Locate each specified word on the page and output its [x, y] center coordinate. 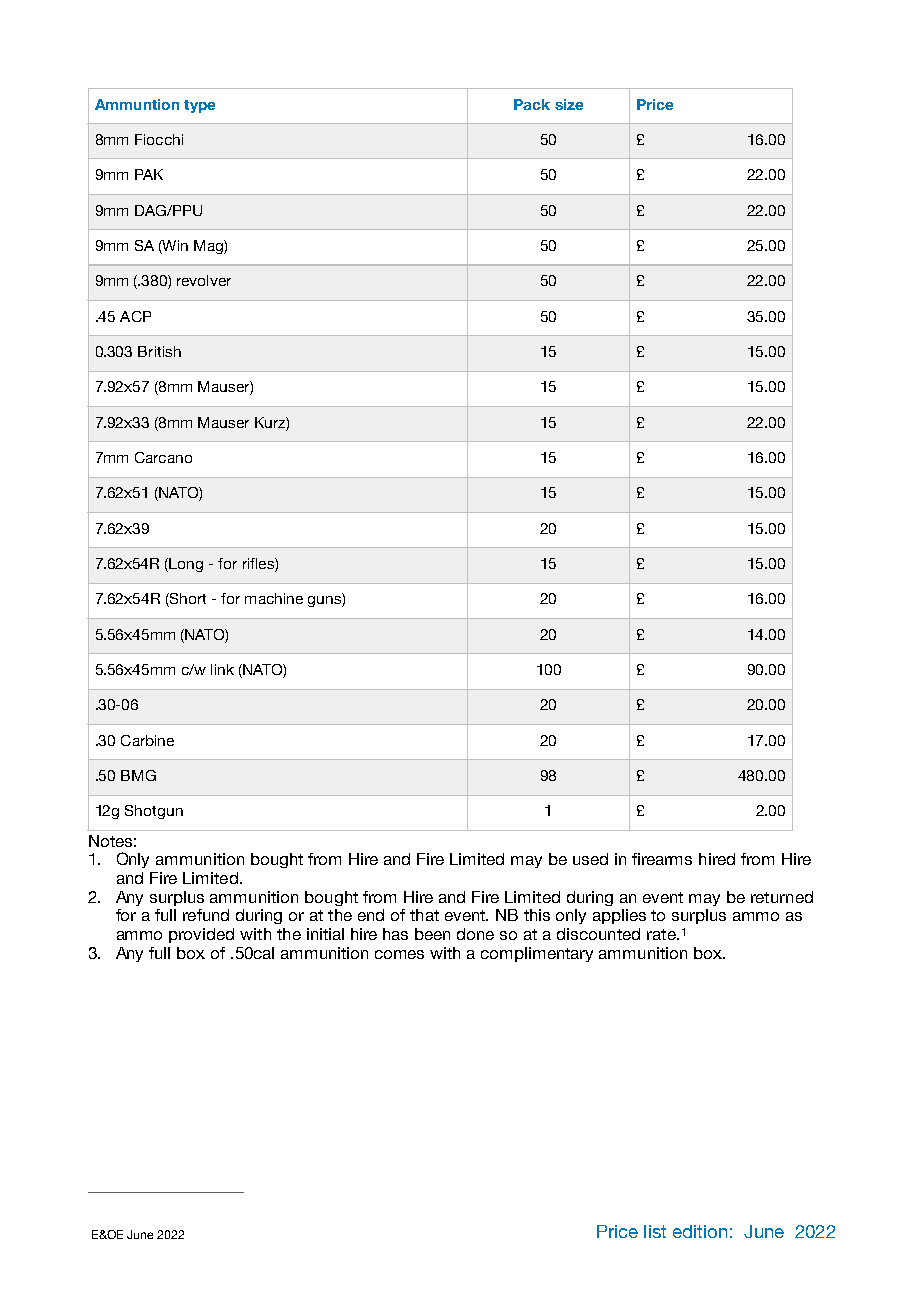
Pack [532, 104]
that [424, 915]
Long [186, 565]
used [590, 859]
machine [274, 598]
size [569, 104]
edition [700, 1231]
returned [782, 897]
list [655, 1231]
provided [201, 935]
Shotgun [154, 812]
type [199, 106]
